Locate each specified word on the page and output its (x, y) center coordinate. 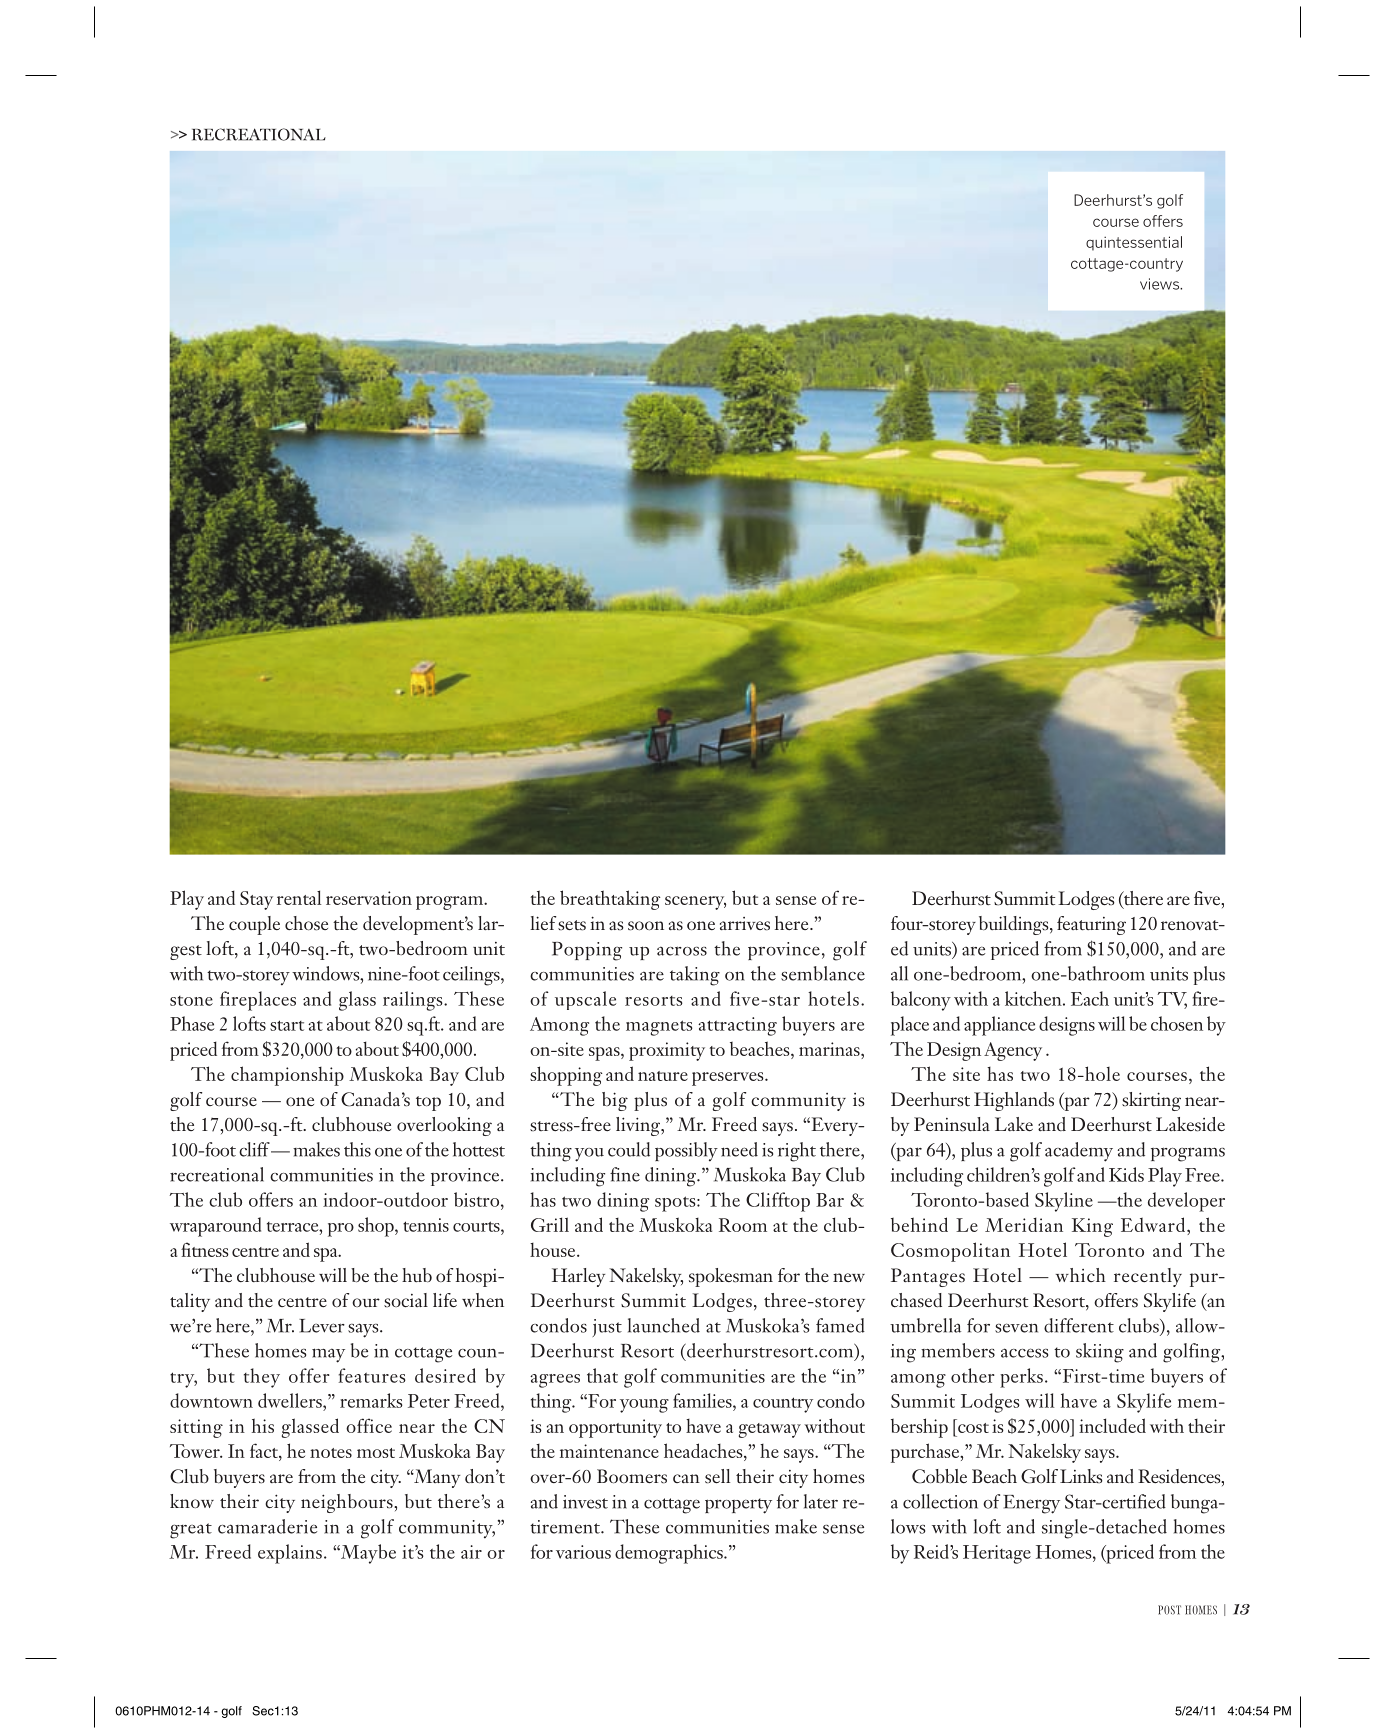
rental (299, 897)
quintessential (1134, 243)
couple (254, 925)
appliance (999, 1026)
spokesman (731, 1277)
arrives (745, 924)
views (1160, 284)
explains (290, 1554)
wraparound (215, 1227)
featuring (1091, 925)
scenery (695, 903)
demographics (670, 1554)
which (1081, 1275)
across (682, 951)
